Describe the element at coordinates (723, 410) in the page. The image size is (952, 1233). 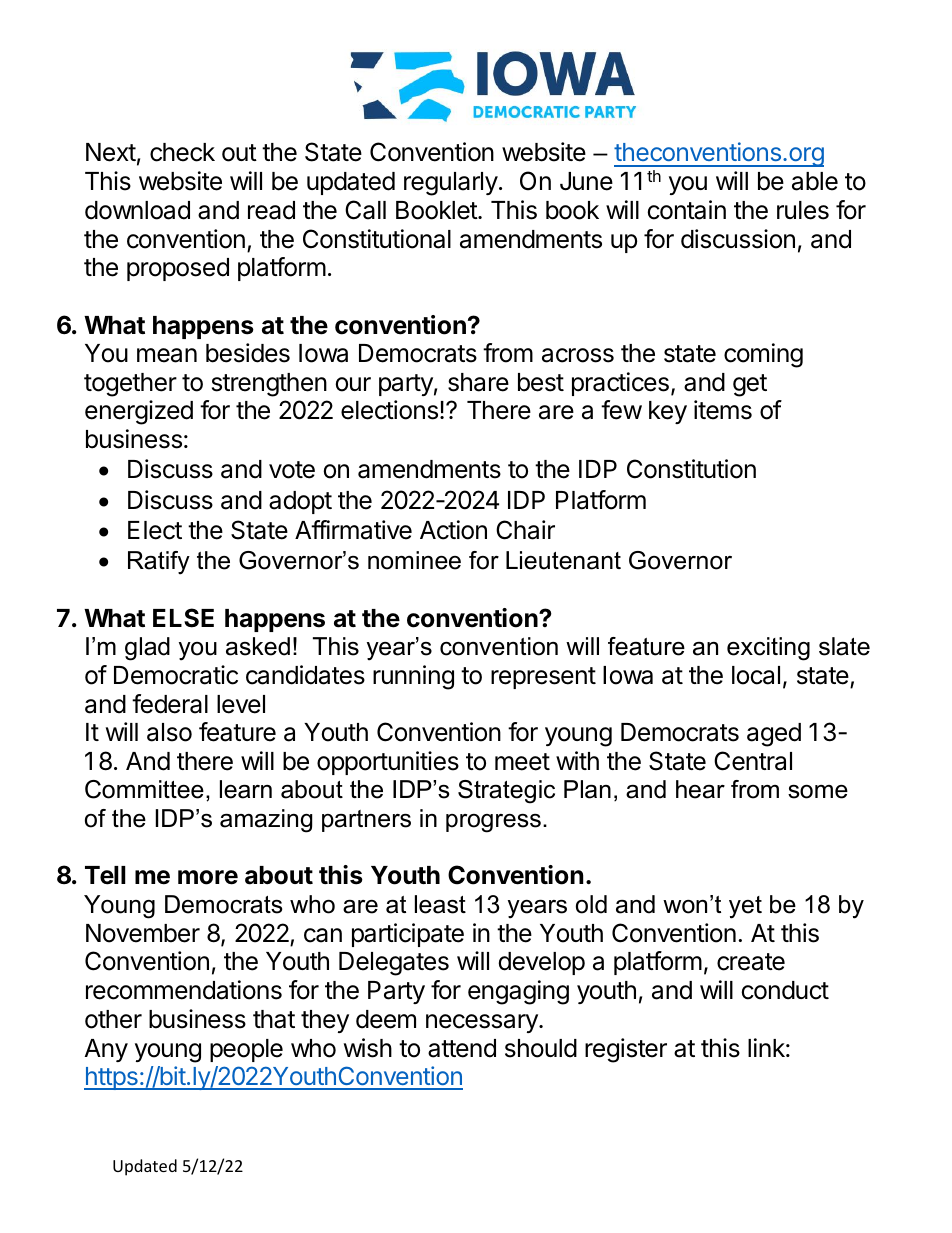
I see `items` at that location.
